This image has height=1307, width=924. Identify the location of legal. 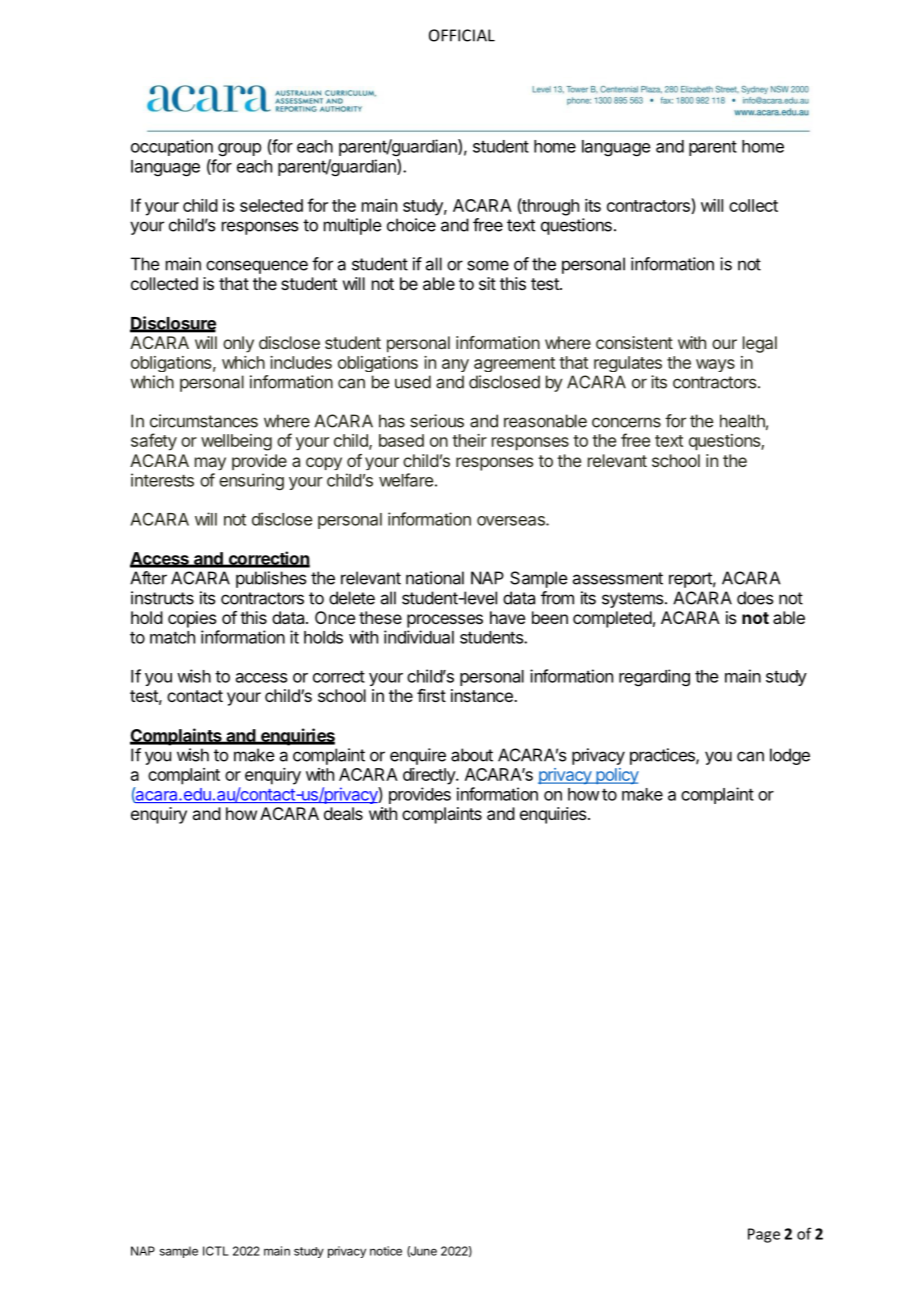
(760, 344).
